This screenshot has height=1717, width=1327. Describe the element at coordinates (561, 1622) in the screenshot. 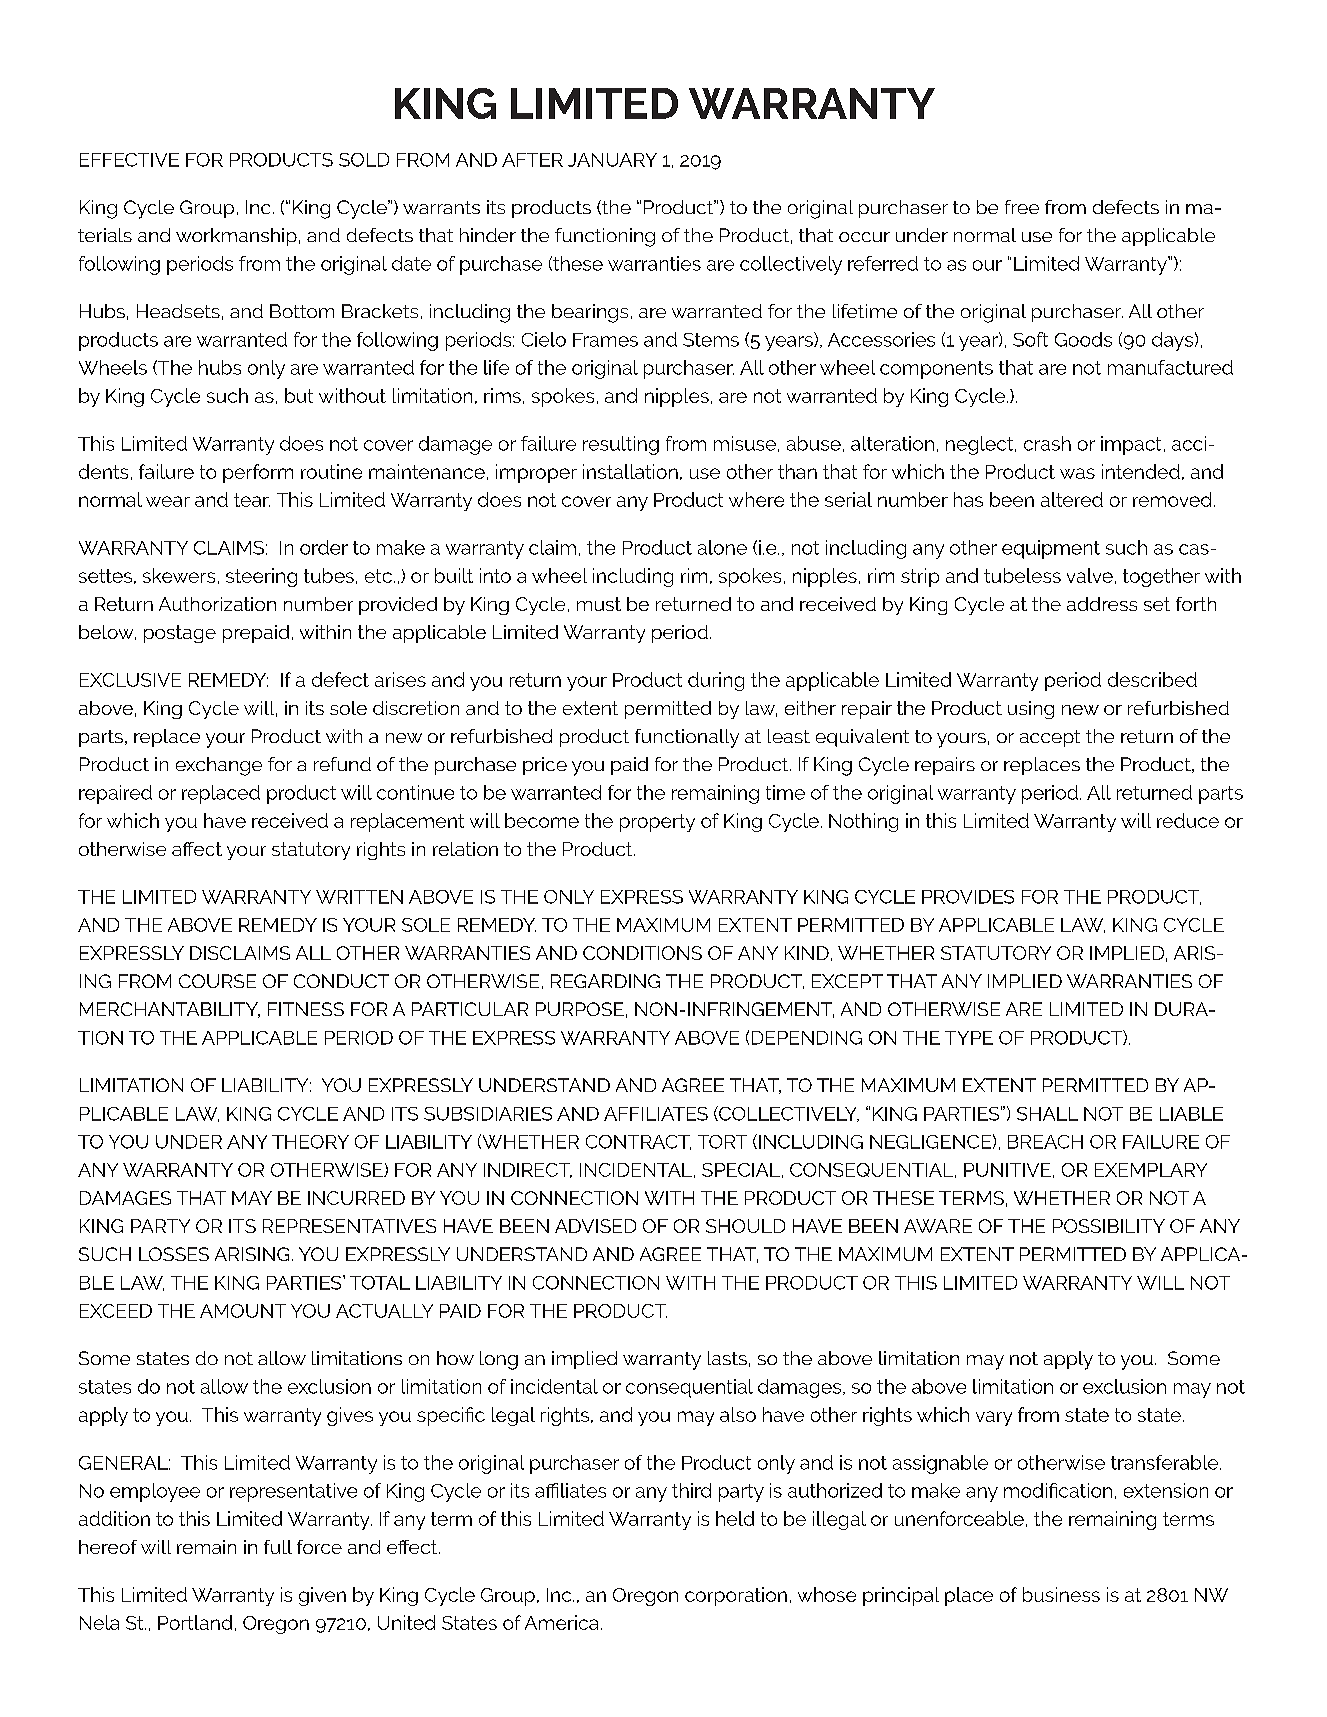

I see `America` at that location.
